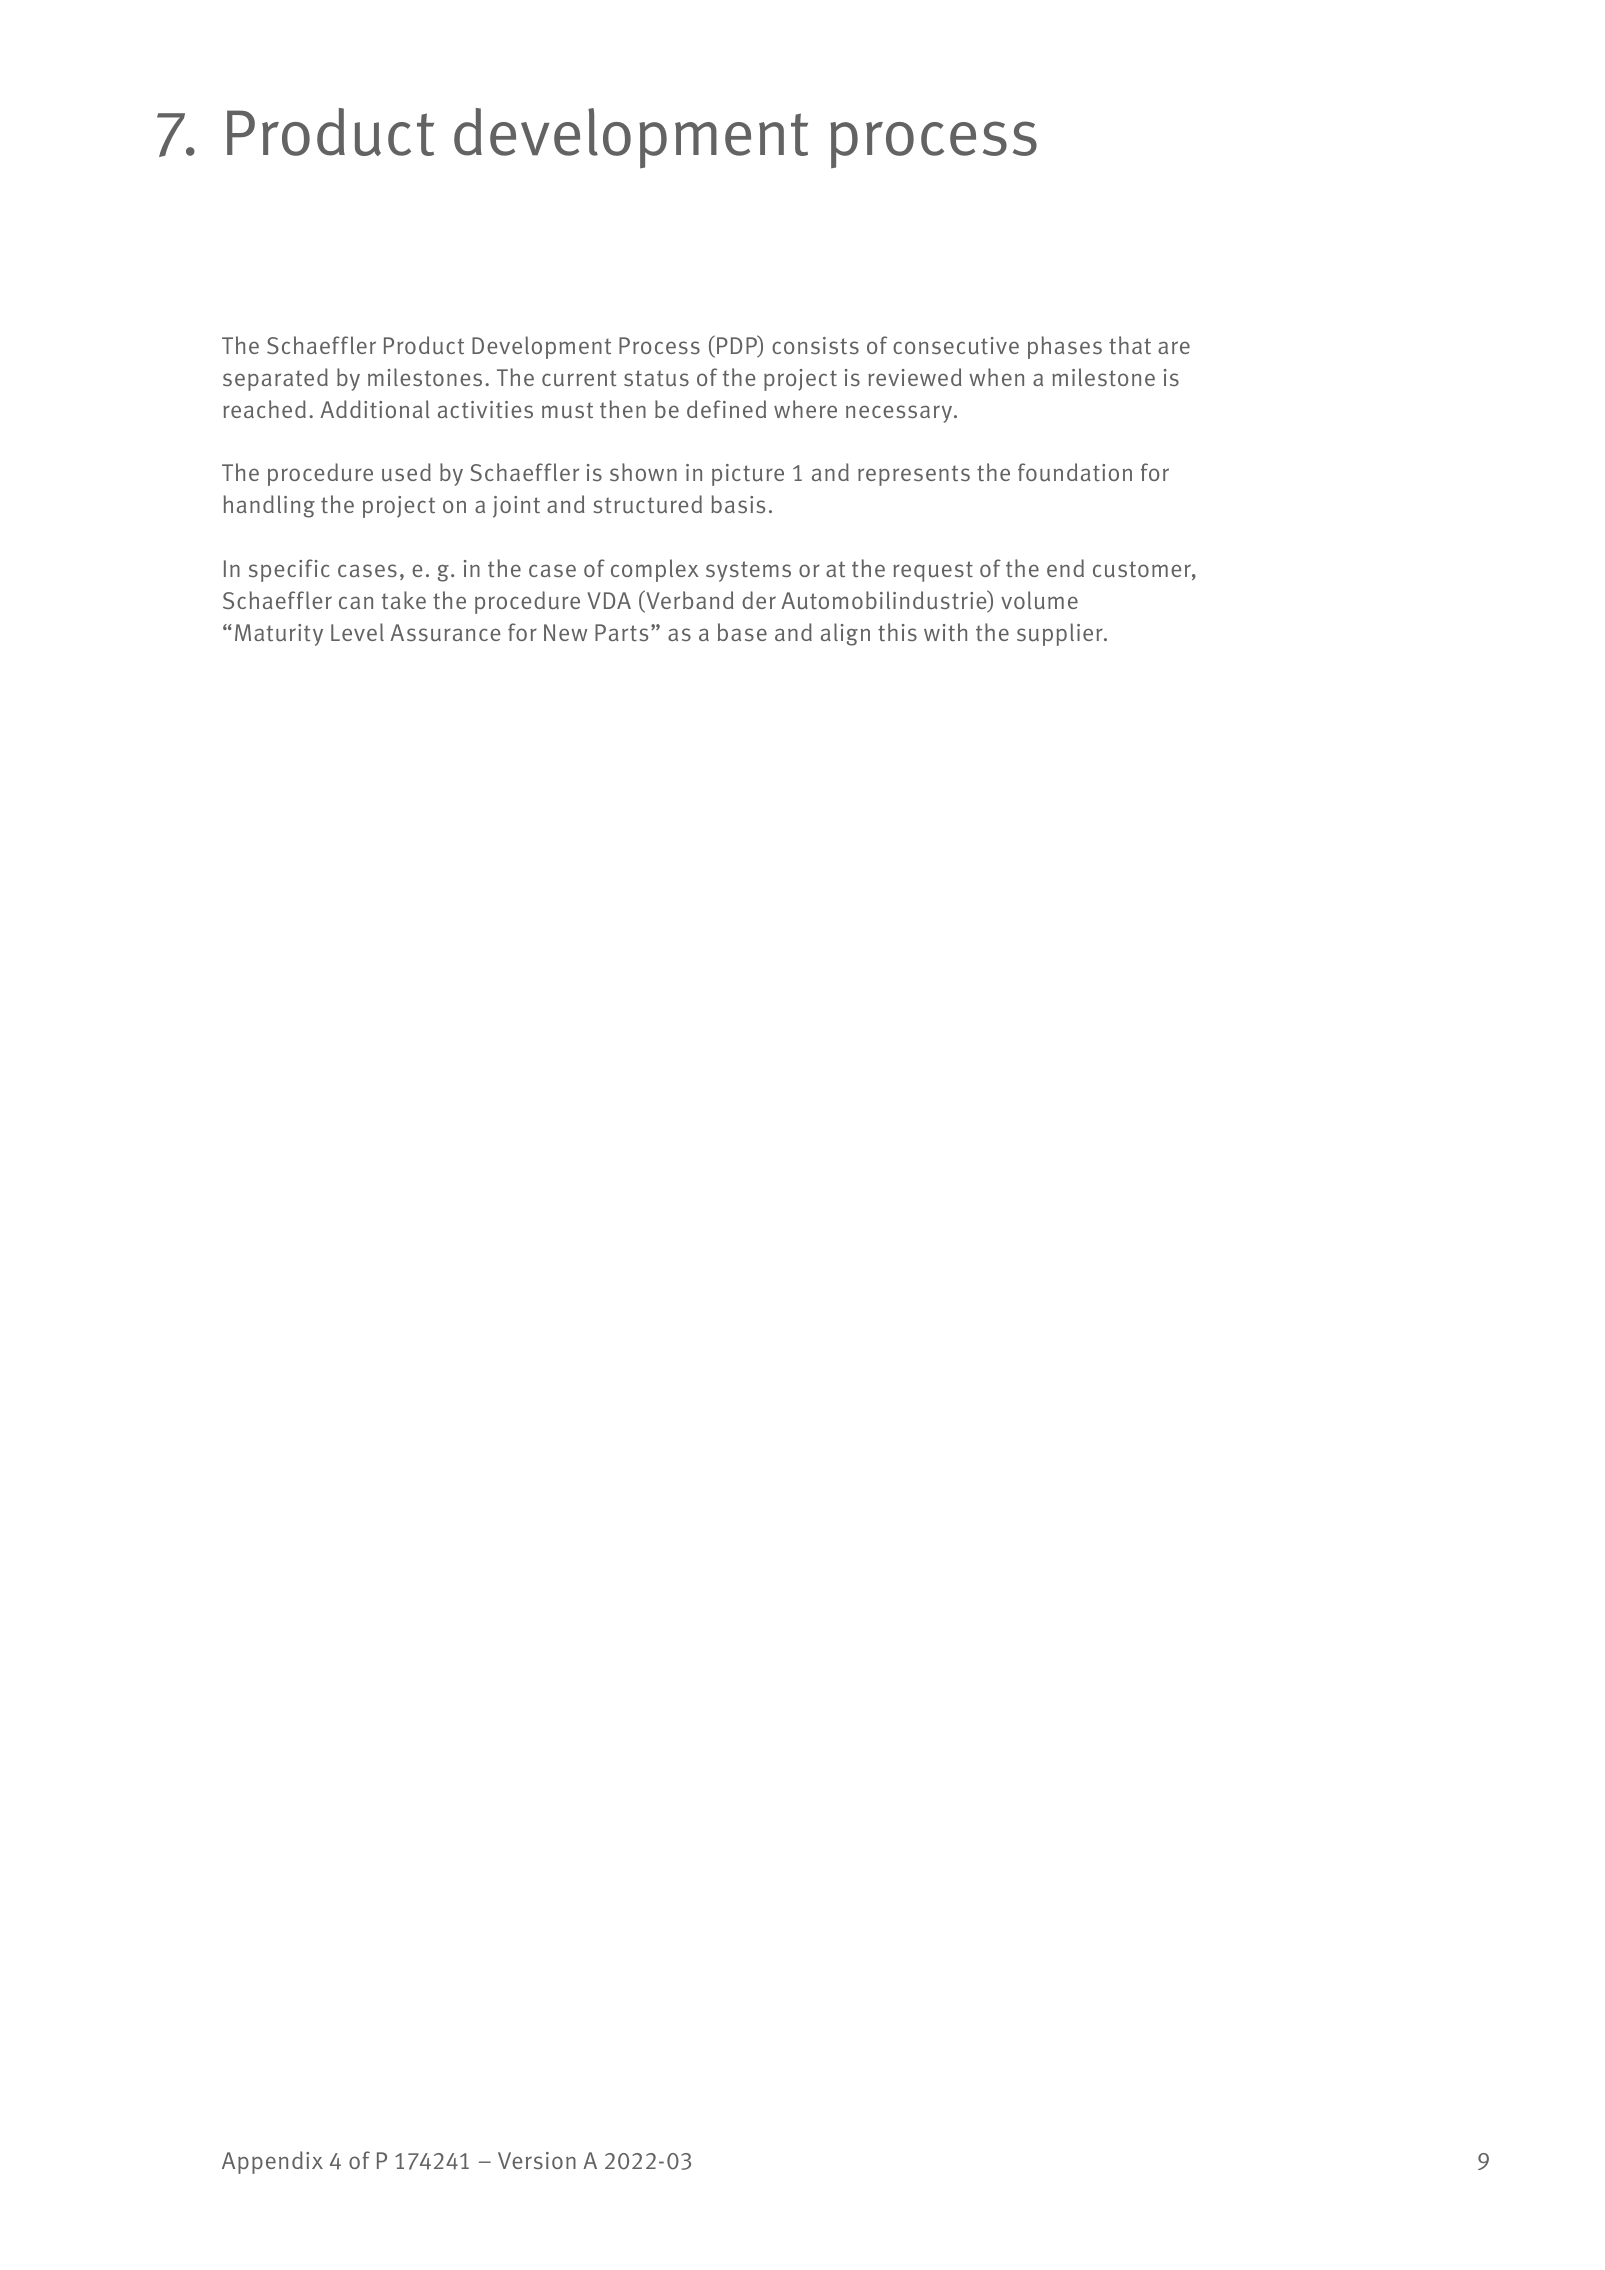 The width and height of the document is (1605, 2270). Describe the element at coordinates (357, 632) in the document. I see `Level` at that location.
